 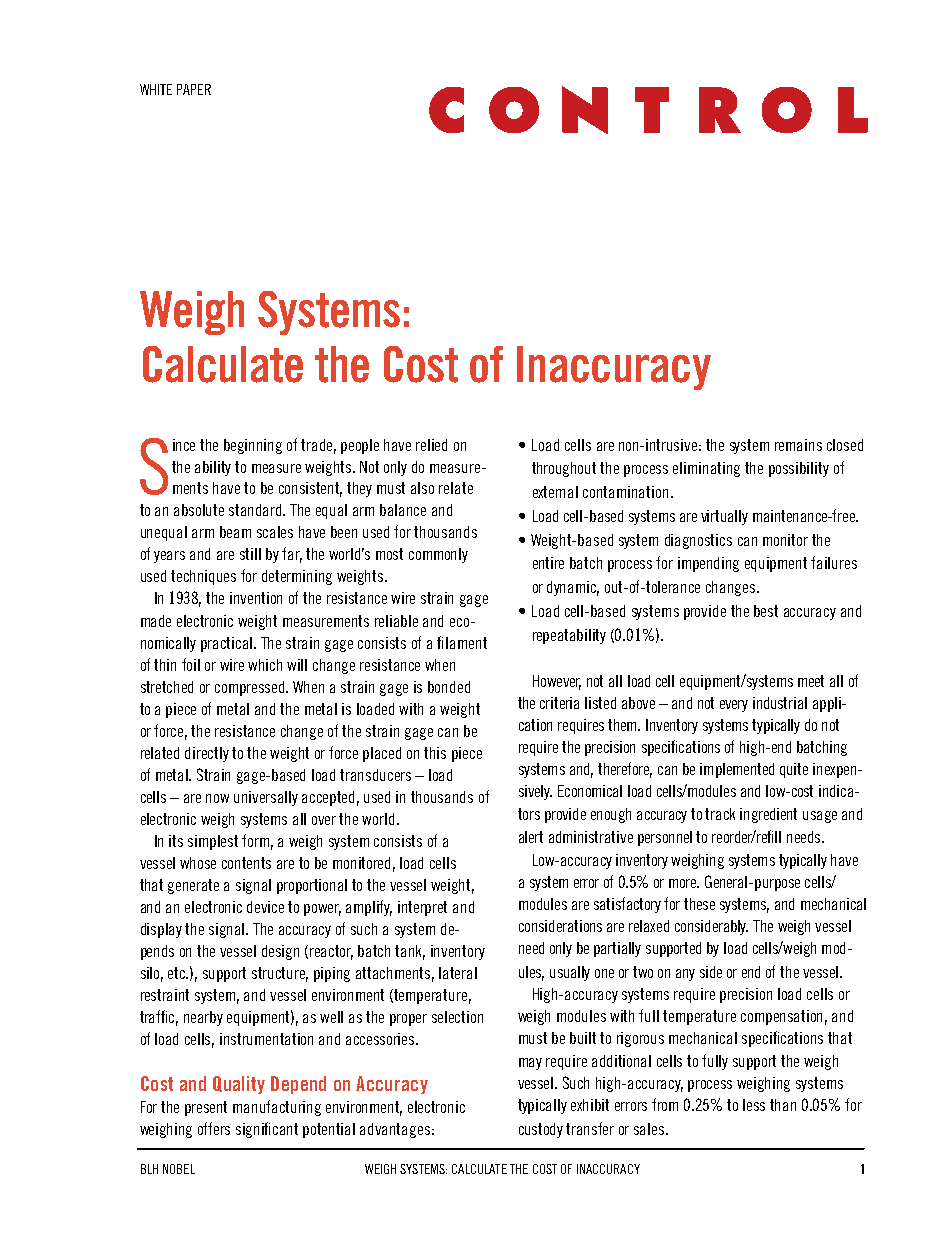 I want to click on these, so click(x=699, y=904).
